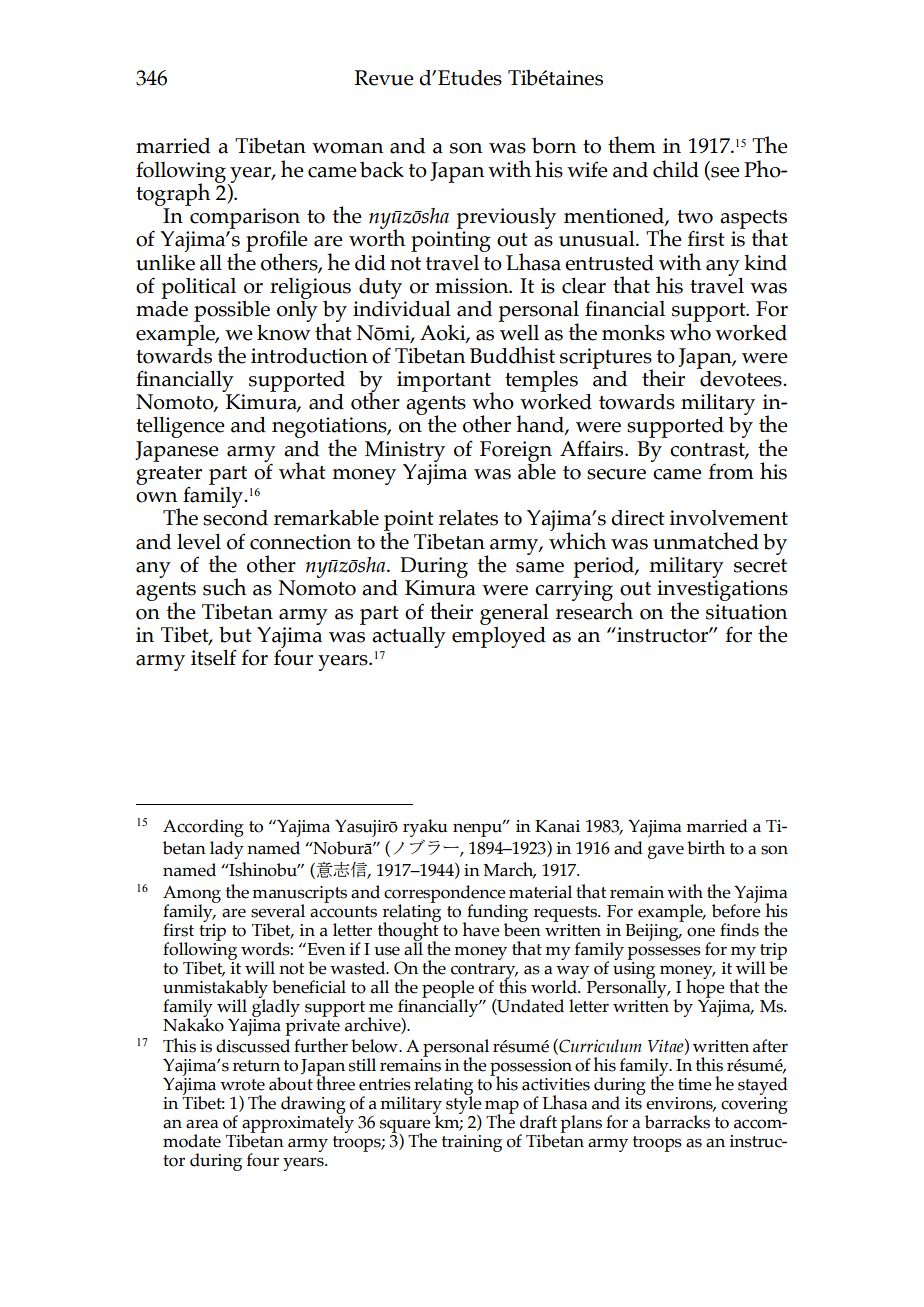  Describe the element at coordinates (676, 169) in the image. I see `child` at that location.
